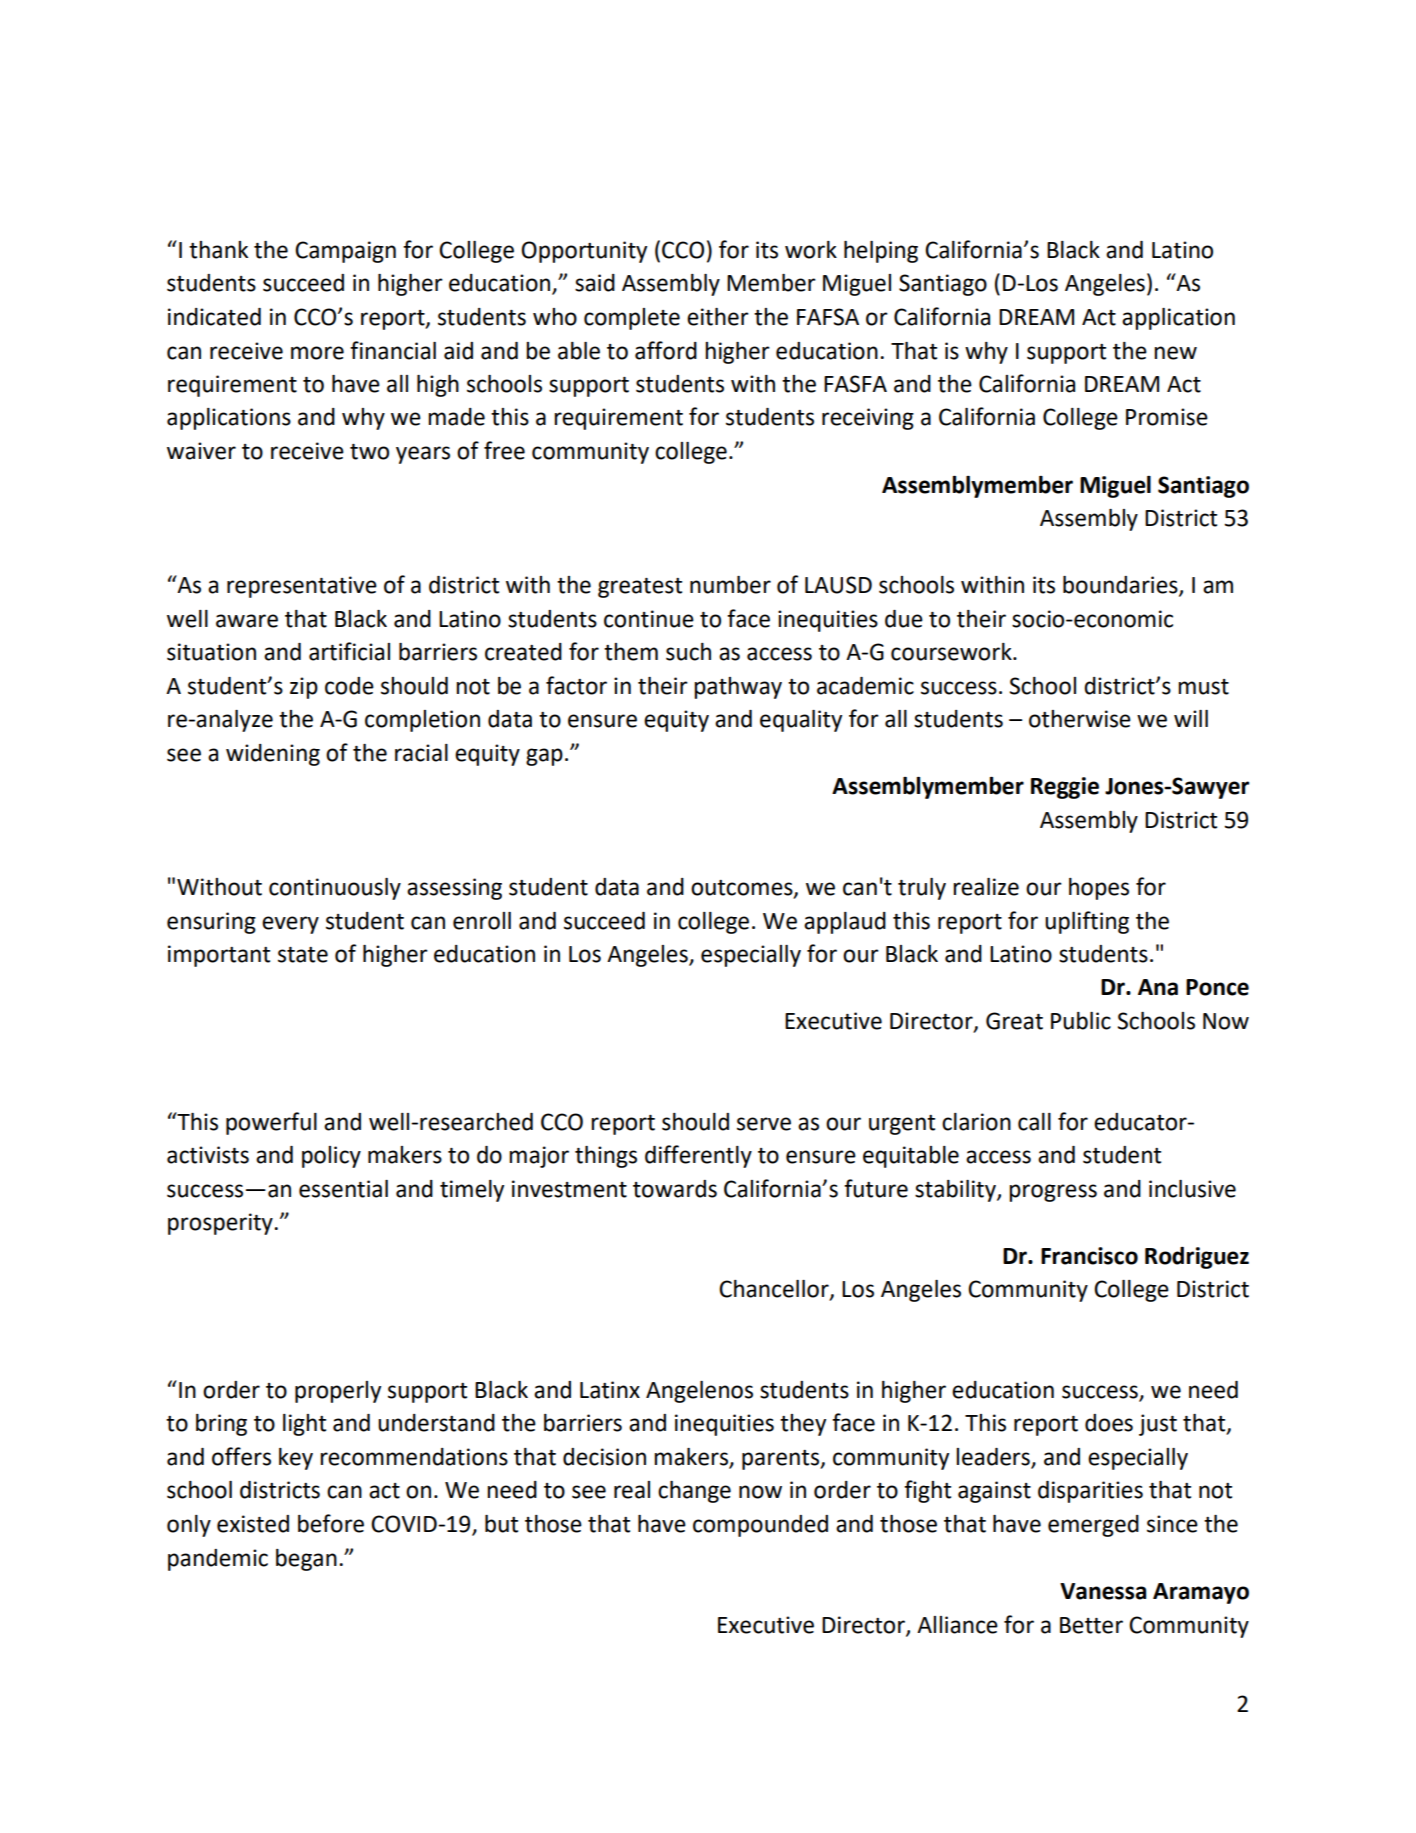 This screenshot has height=1833, width=1416. I want to click on policy, so click(331, 1157).
